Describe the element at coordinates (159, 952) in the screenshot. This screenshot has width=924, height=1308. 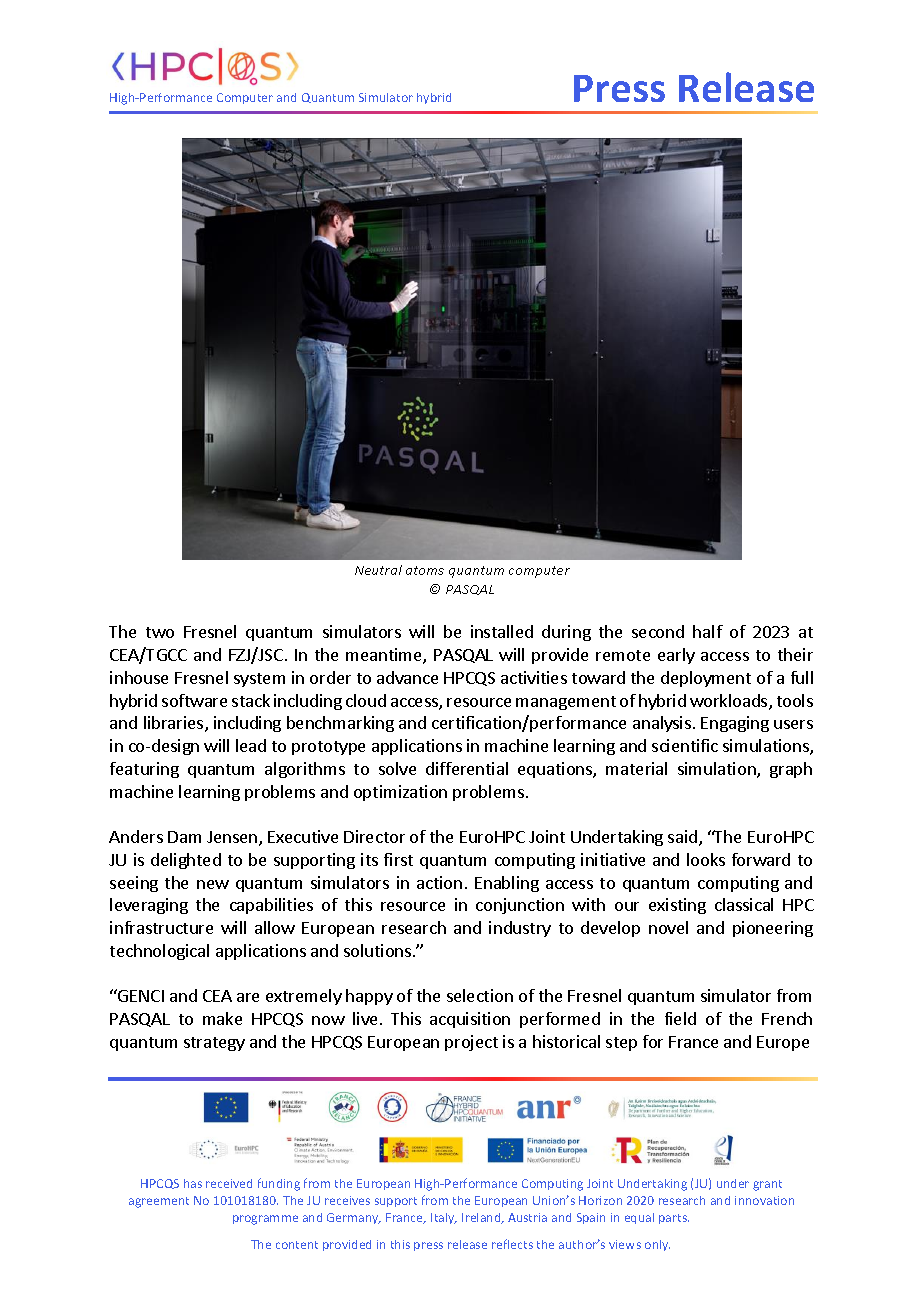
I see `technological` at that location.
